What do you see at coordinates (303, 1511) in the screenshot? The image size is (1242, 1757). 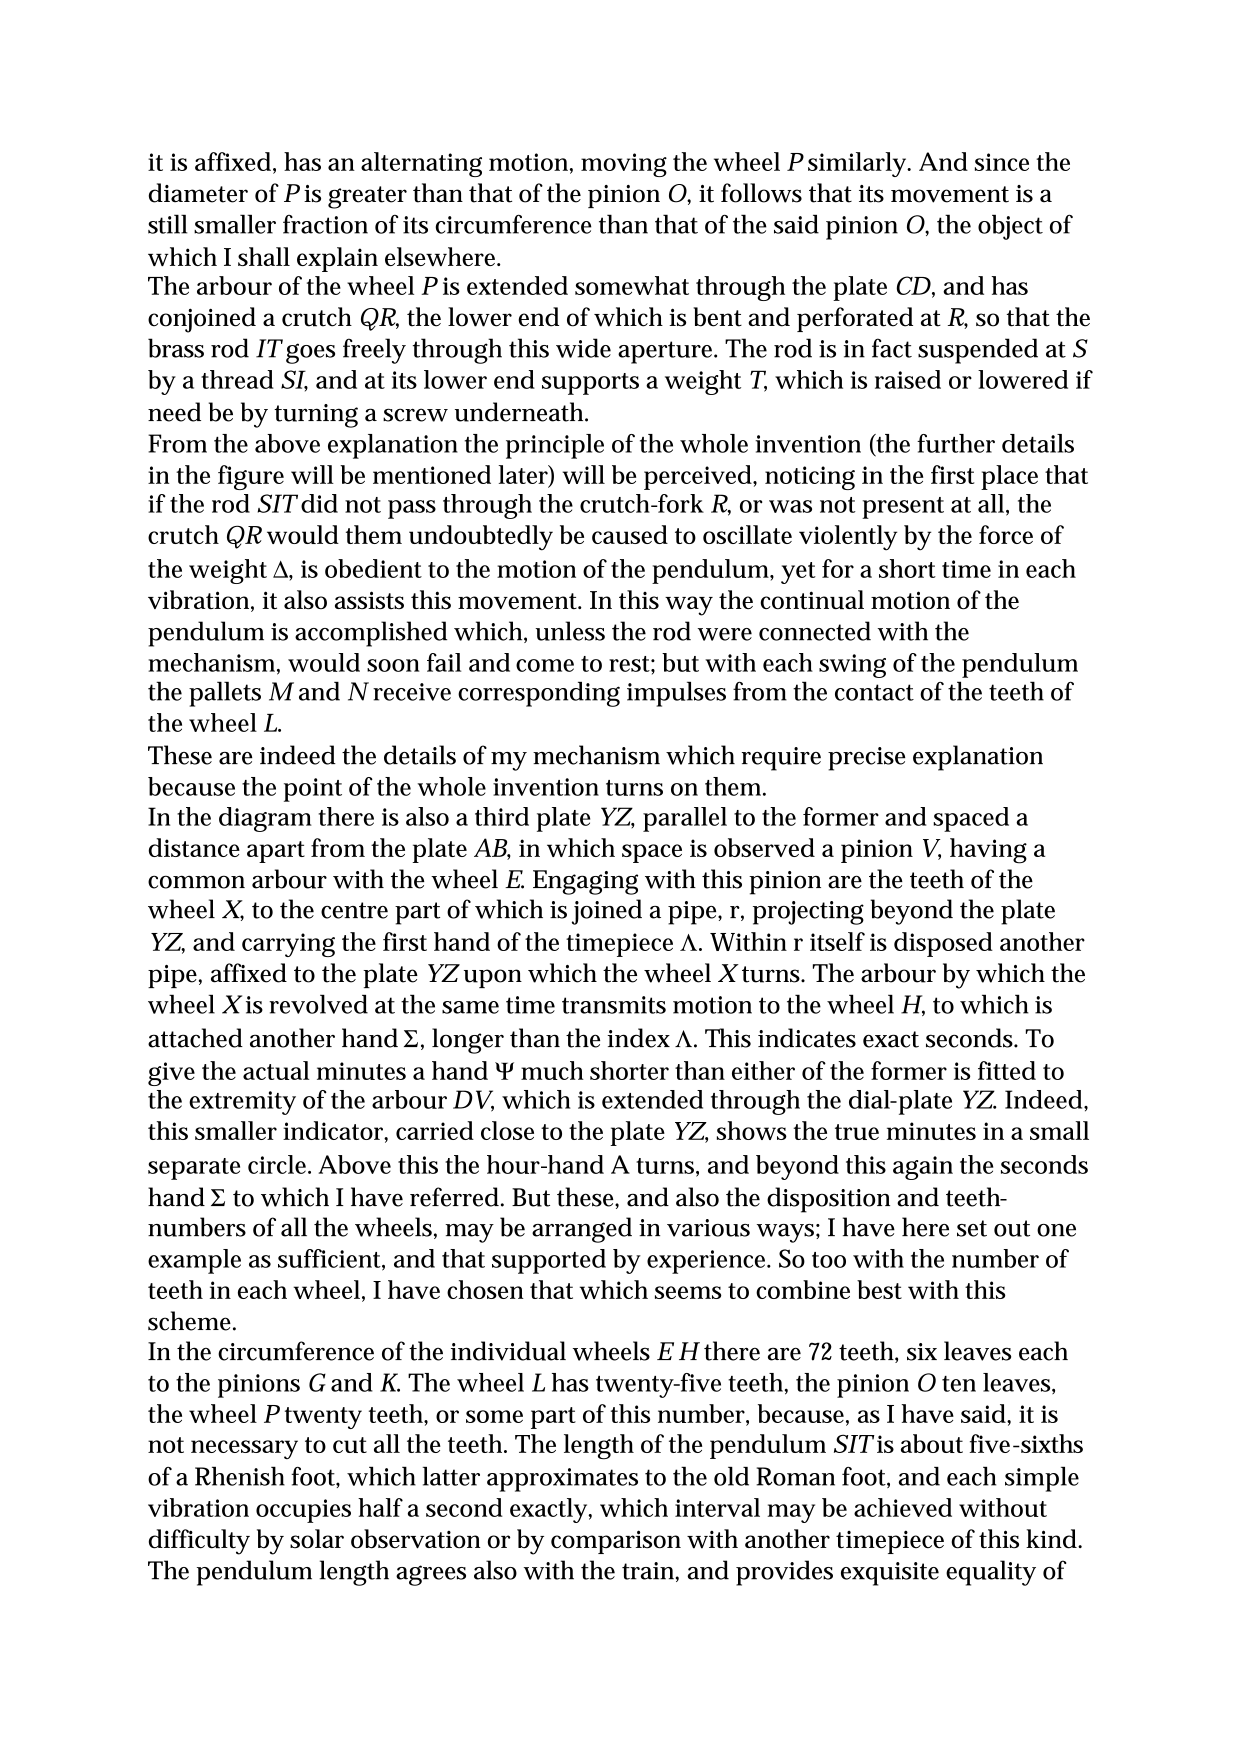 I see `occupies` at bounding box center [303, 1511].
